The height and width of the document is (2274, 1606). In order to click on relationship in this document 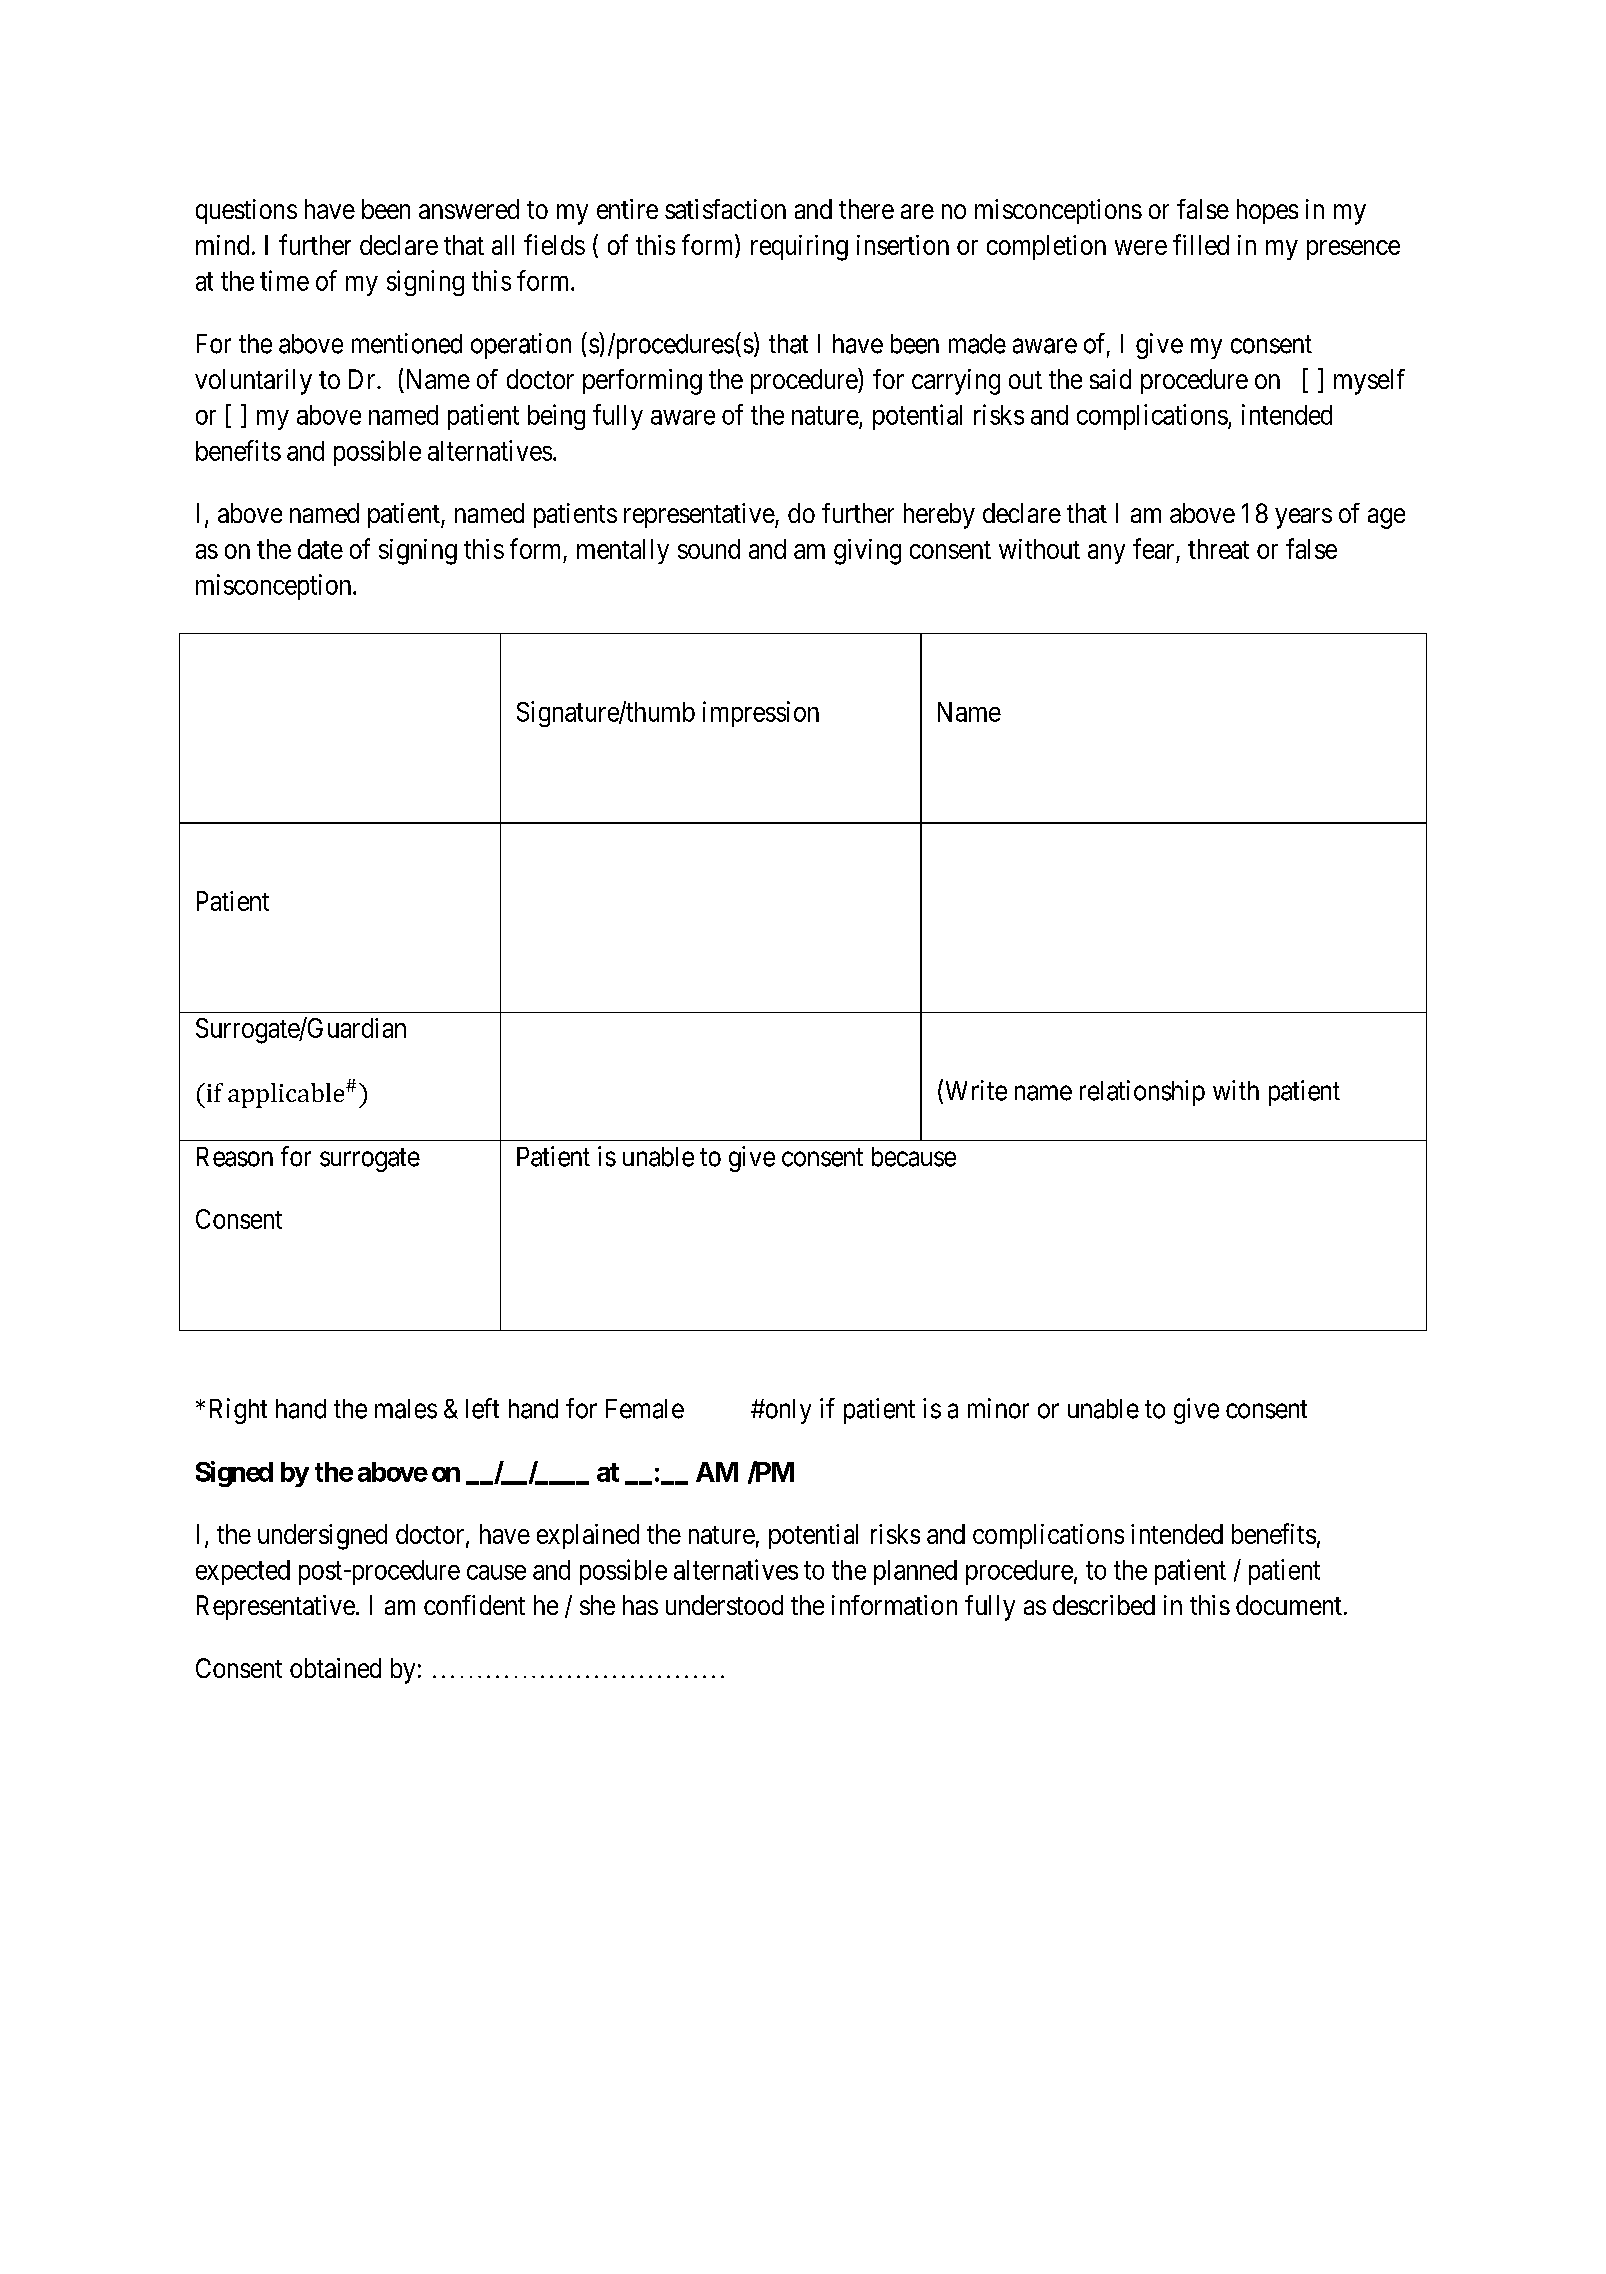, I will do `click(1142, 1093)`.
